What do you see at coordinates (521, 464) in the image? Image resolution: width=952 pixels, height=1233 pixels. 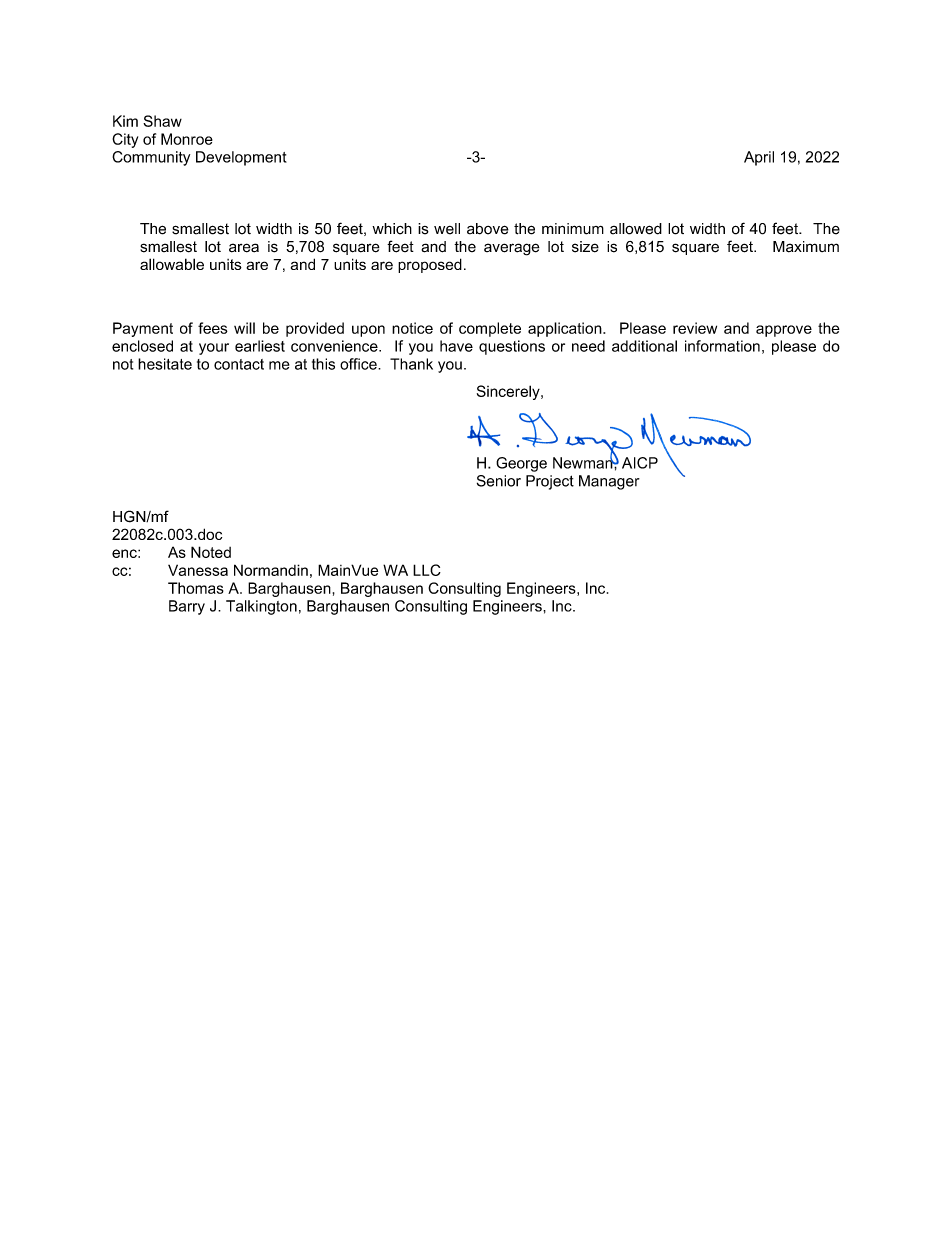 I see `George` at bounding box center [521, 464].
